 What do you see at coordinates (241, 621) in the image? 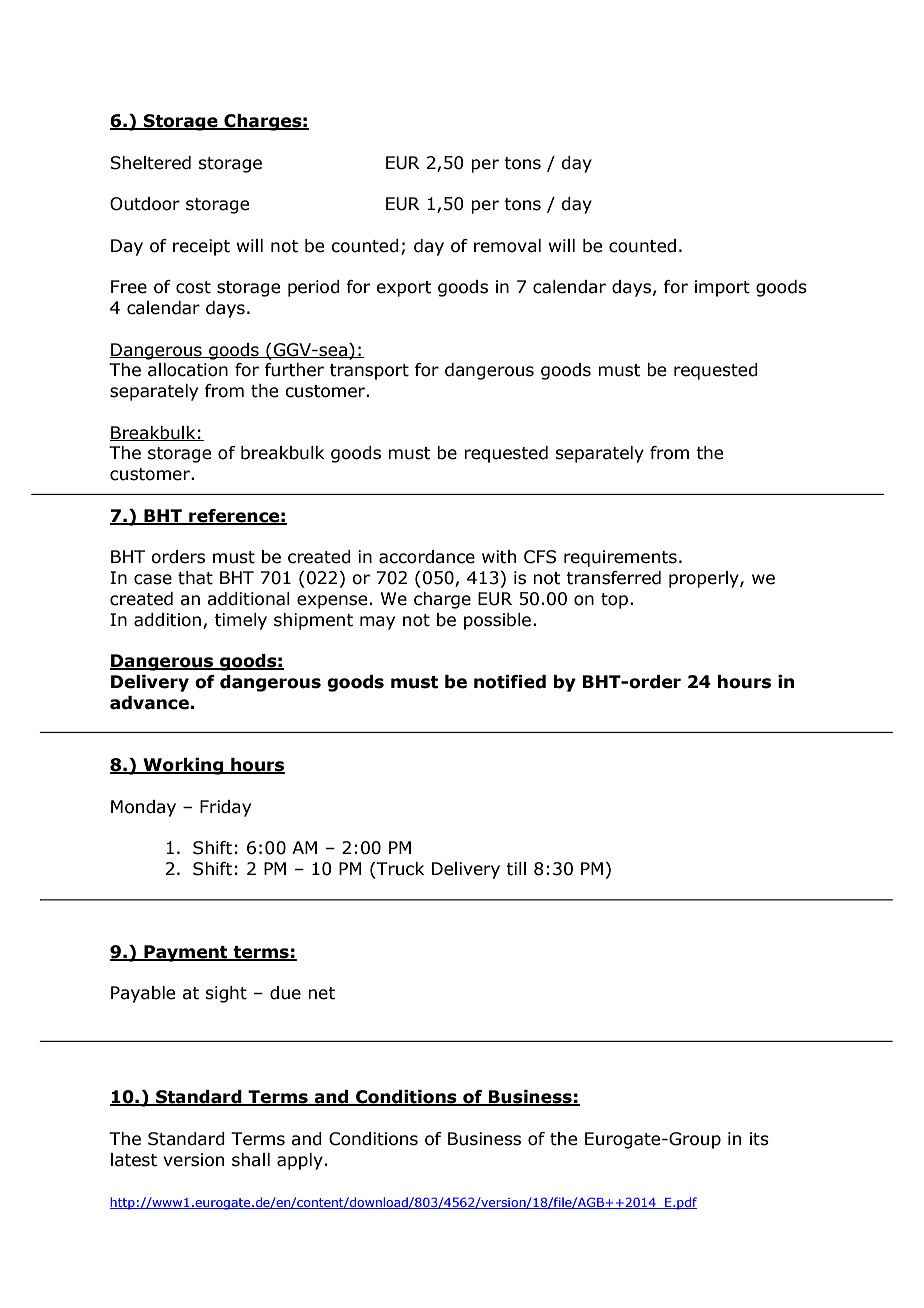
I see `timely` at bounding box center [241, 621].
